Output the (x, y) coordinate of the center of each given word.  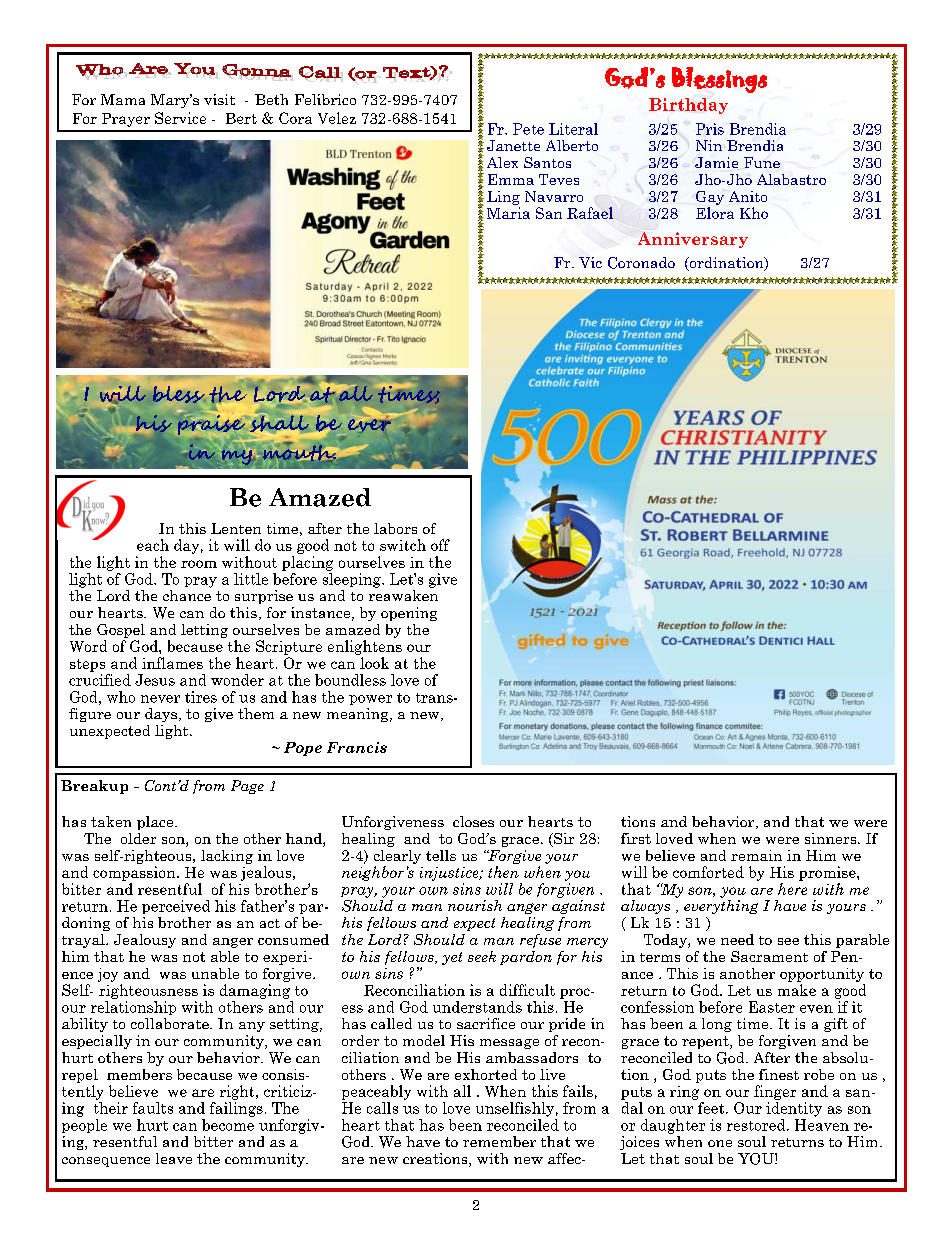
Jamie (716, 162)
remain (756, 855)
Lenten (236, 528)
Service (180, 118)
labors (395, 528)
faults (153, 1108)
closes (473, 821)
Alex (502, 162)
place (156, 823)
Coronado (641, 263)
